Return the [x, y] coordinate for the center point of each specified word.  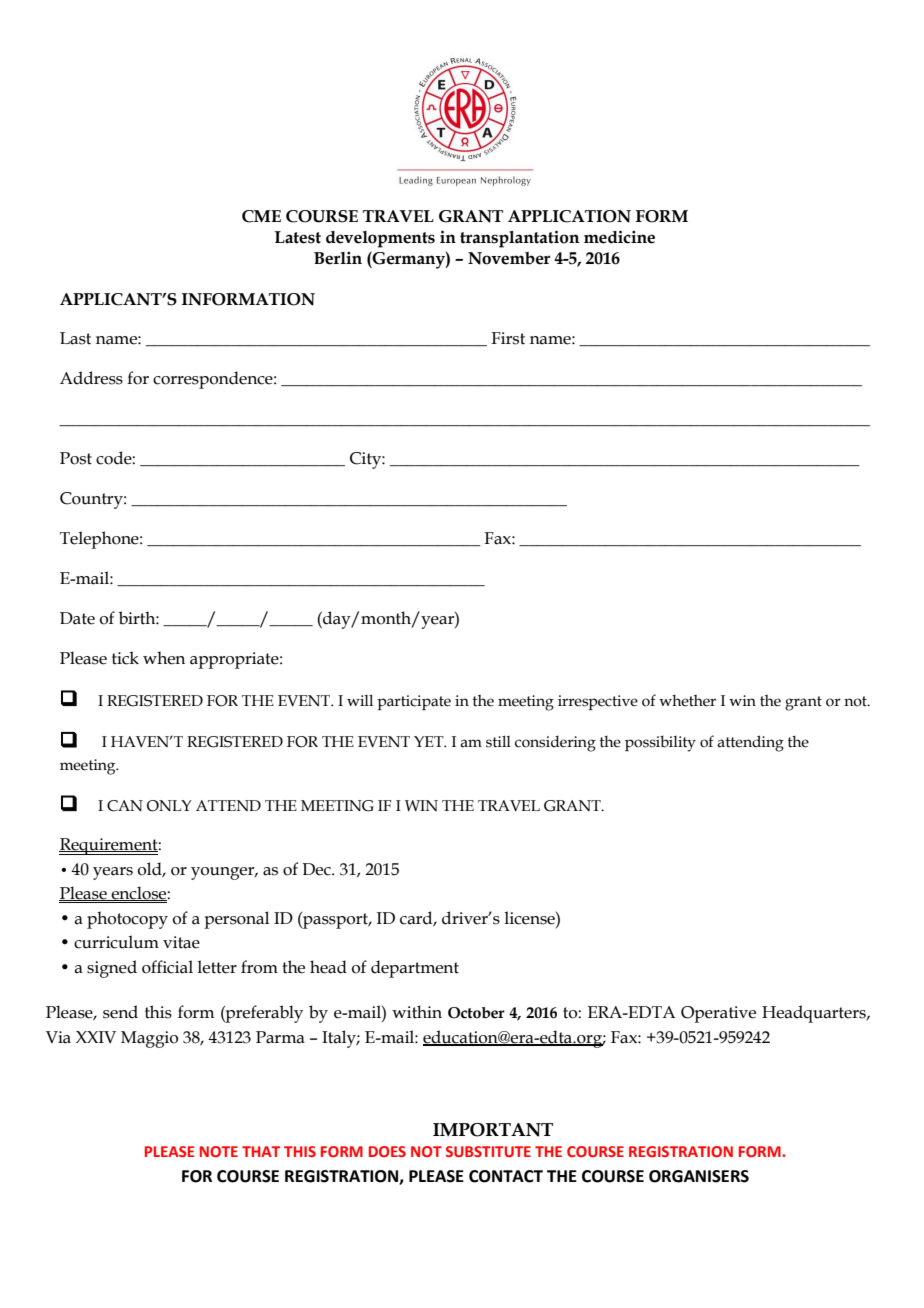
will [360, 700]
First [508, 338]
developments [380, 239]
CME [261, 216]
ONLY [169, 806]
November [509, 258]
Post [76, 458]
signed [112, 969]
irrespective [598, 702]
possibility [660, 743]
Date [77, 618]
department [415, 969]
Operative [718, 1014]
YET [430, 741]
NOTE [219, 1151]
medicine [619, 237]
